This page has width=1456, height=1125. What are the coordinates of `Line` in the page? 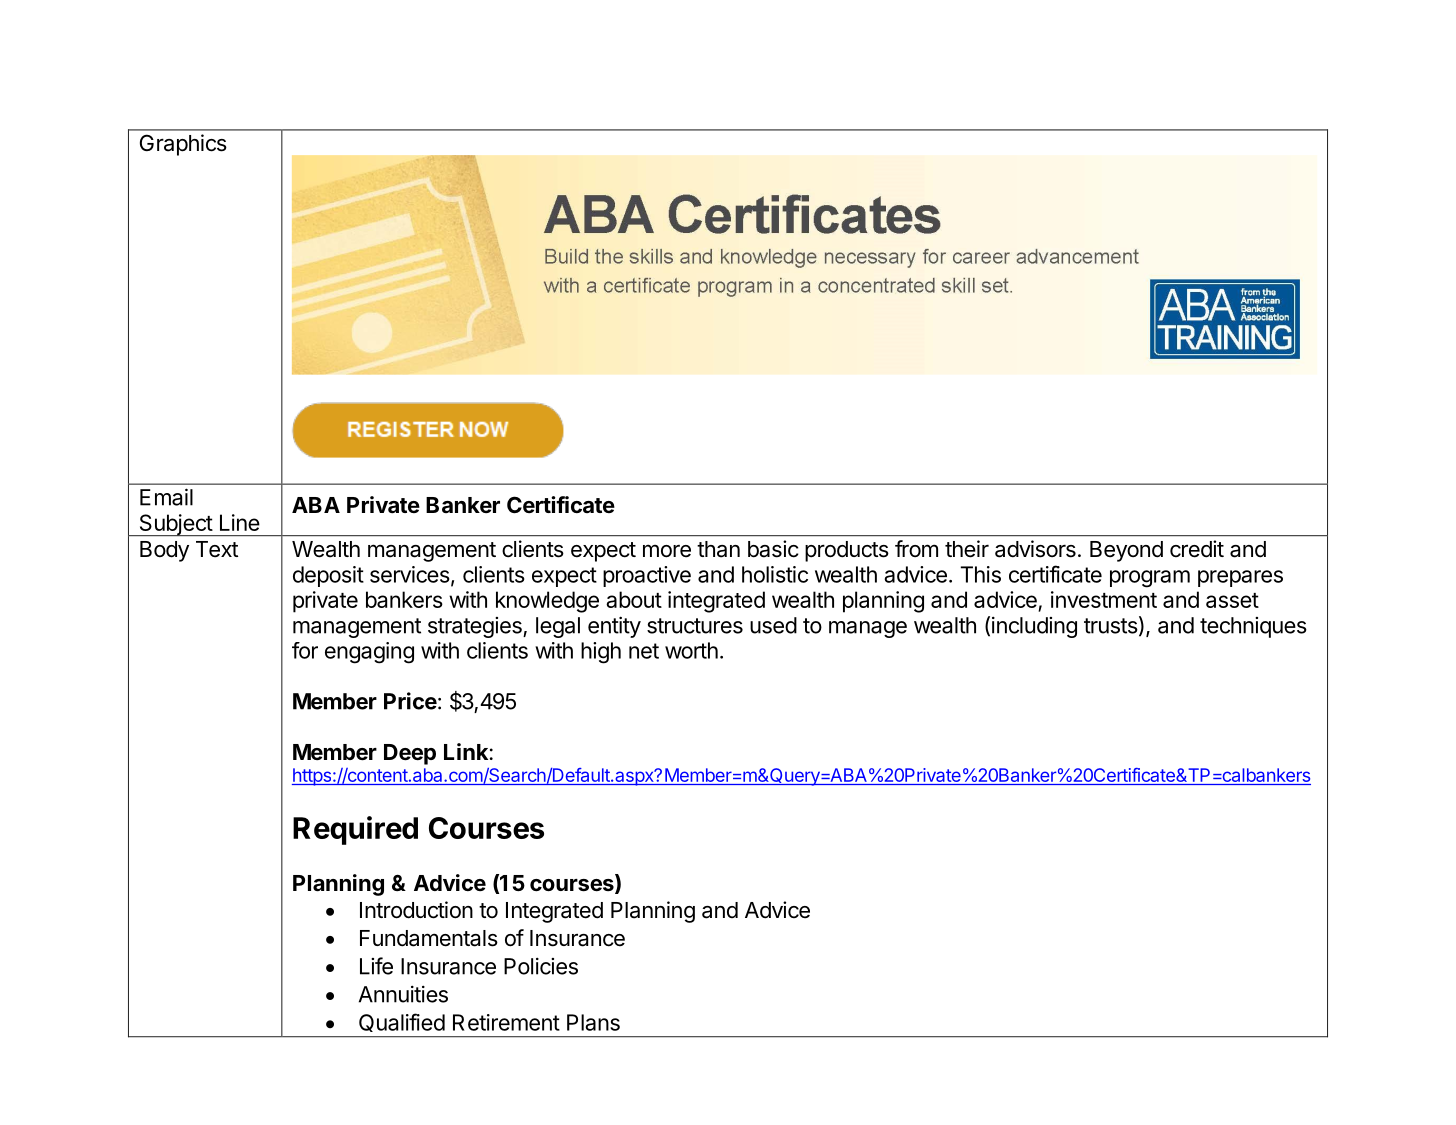 It's located at (240, 522).
